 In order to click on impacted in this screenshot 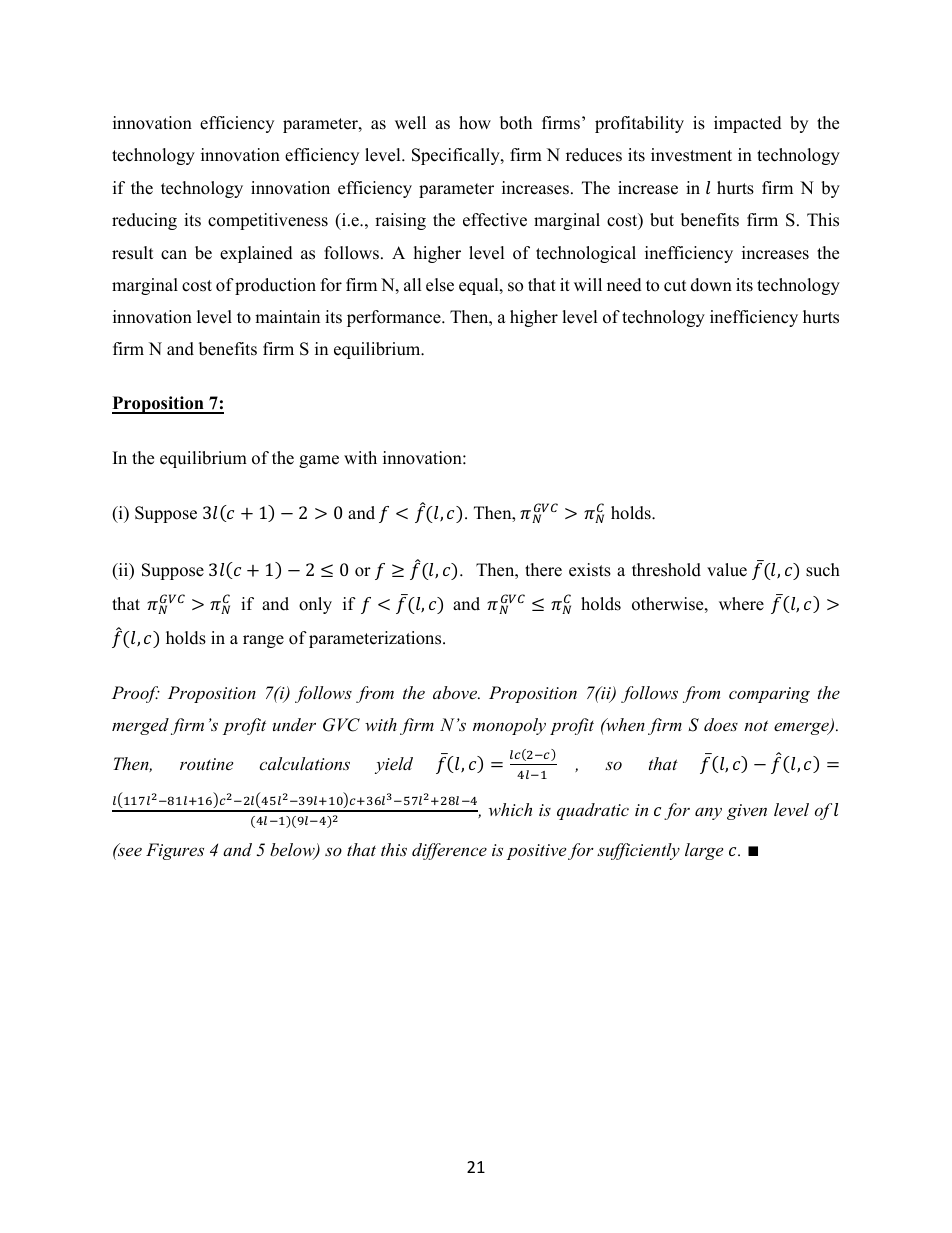, I will do `click(748, 124)`.
